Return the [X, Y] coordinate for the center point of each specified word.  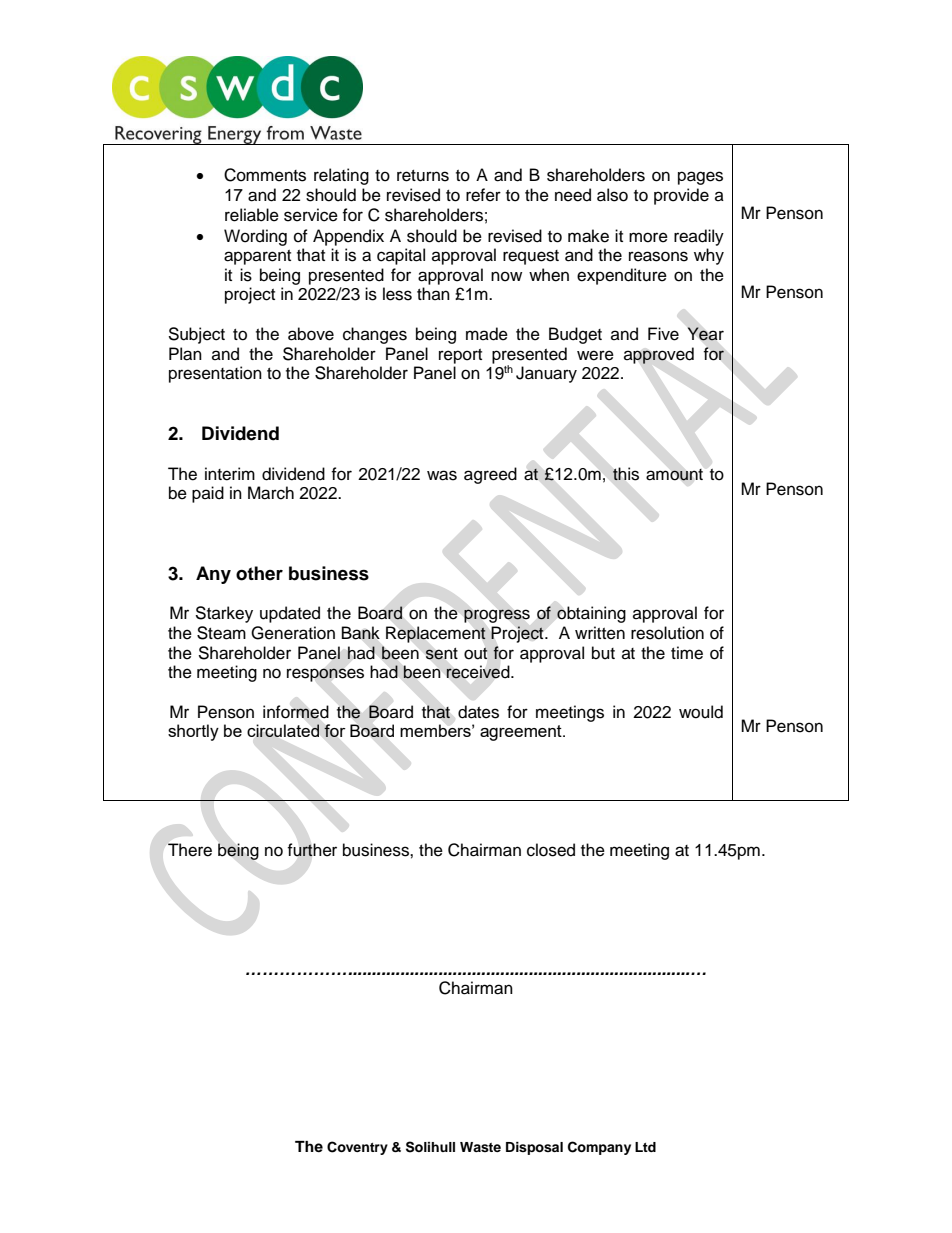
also [612, 195]
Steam [221, 633]
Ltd [645, 1147]
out [476, 653]
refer [483, 195]
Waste [480, 1147]
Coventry [357, 1148]
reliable [252, 215]
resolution [667, 633]
